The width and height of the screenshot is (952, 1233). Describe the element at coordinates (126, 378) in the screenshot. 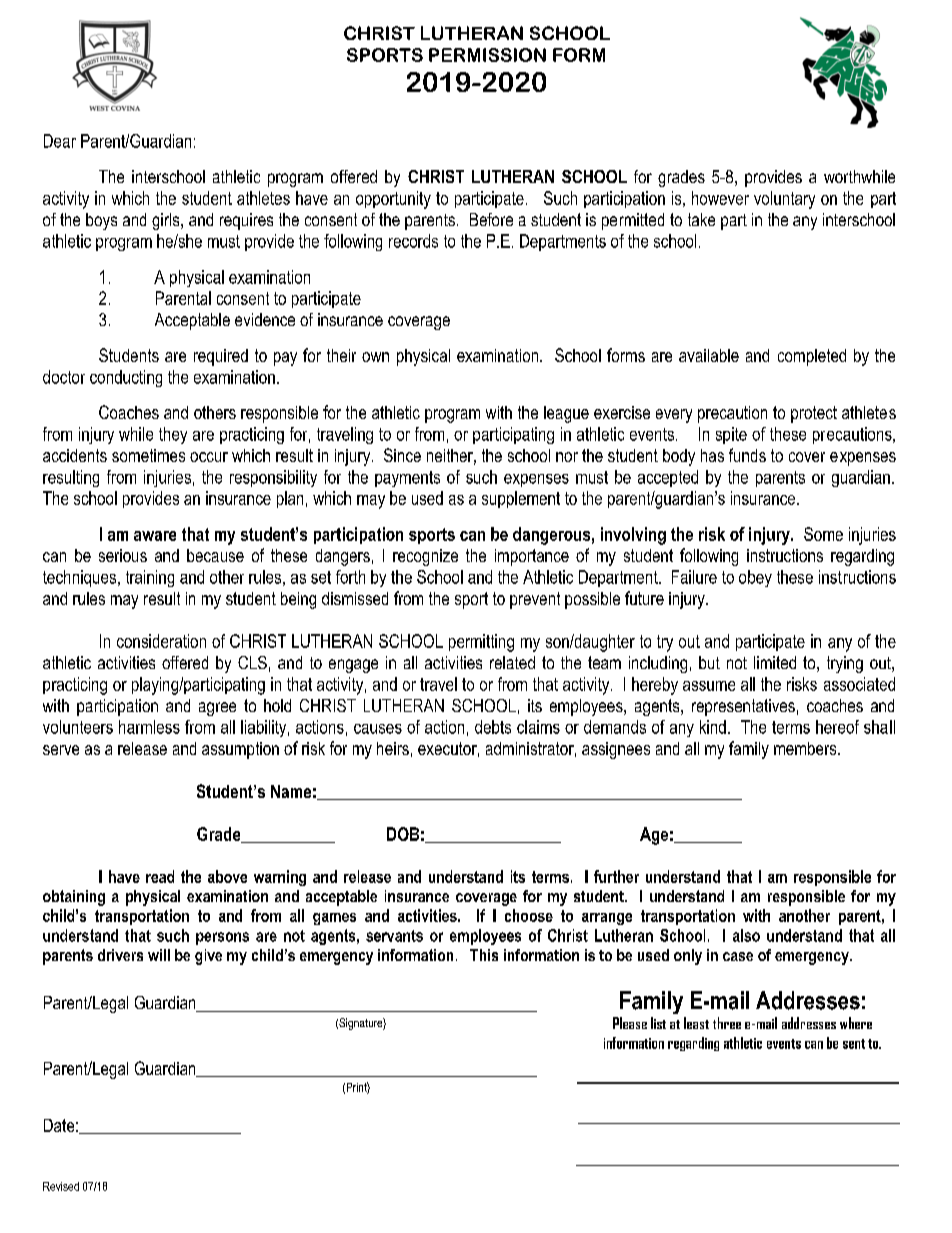

I see `conducting` at that location.
